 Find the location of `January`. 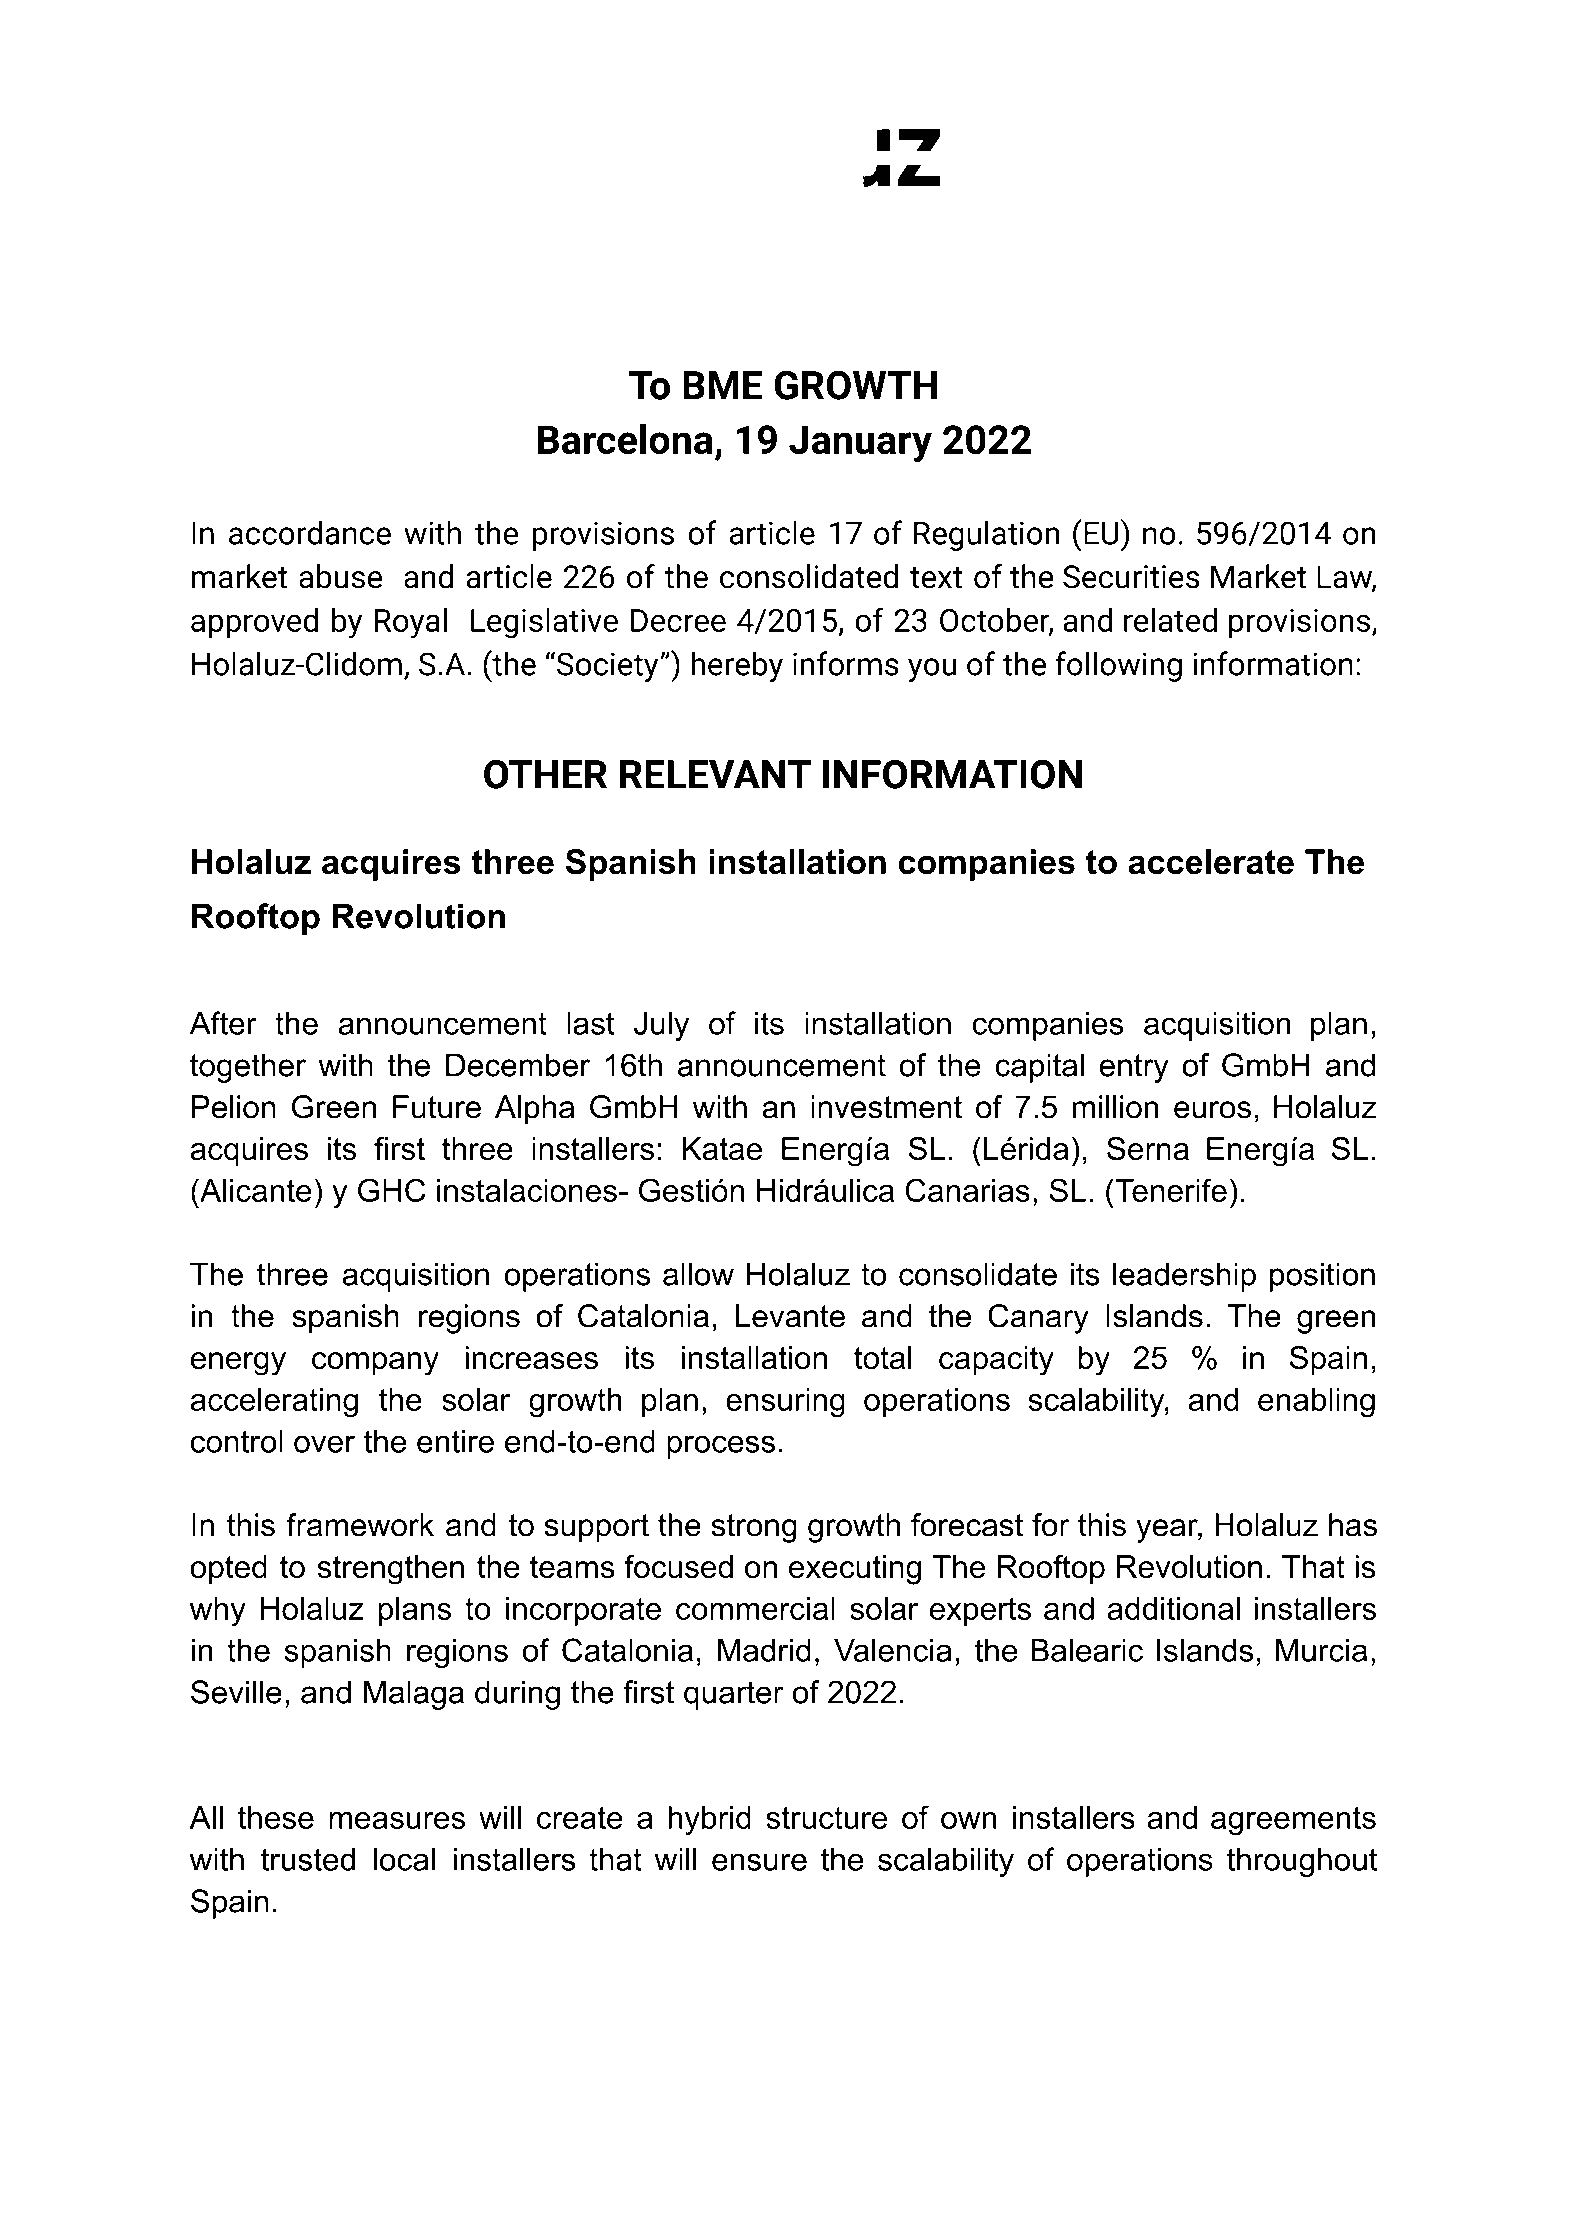

January is located at coordinates (860, 443).
